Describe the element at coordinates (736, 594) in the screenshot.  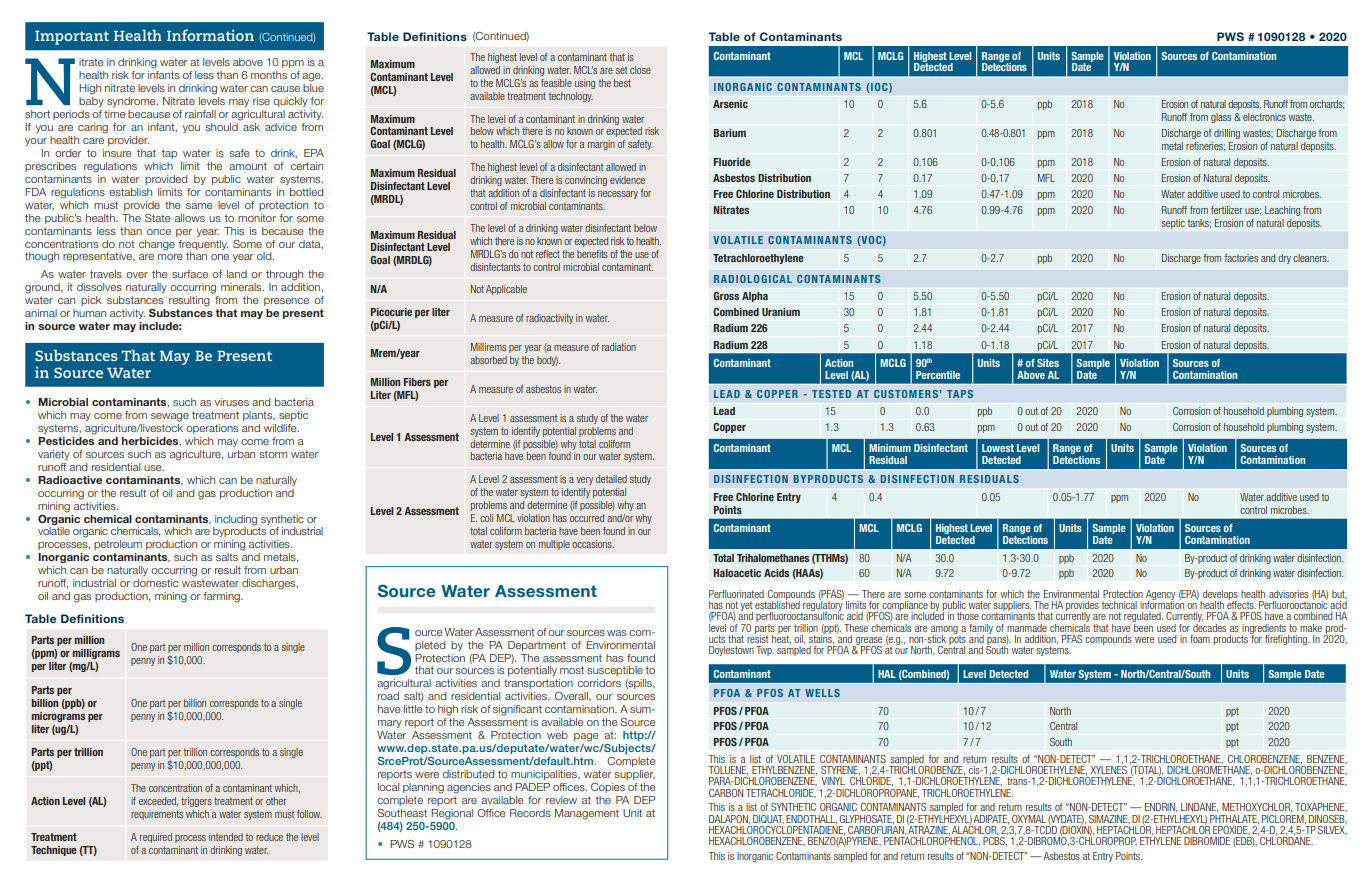
I see `Perfluorinated` at that location.
